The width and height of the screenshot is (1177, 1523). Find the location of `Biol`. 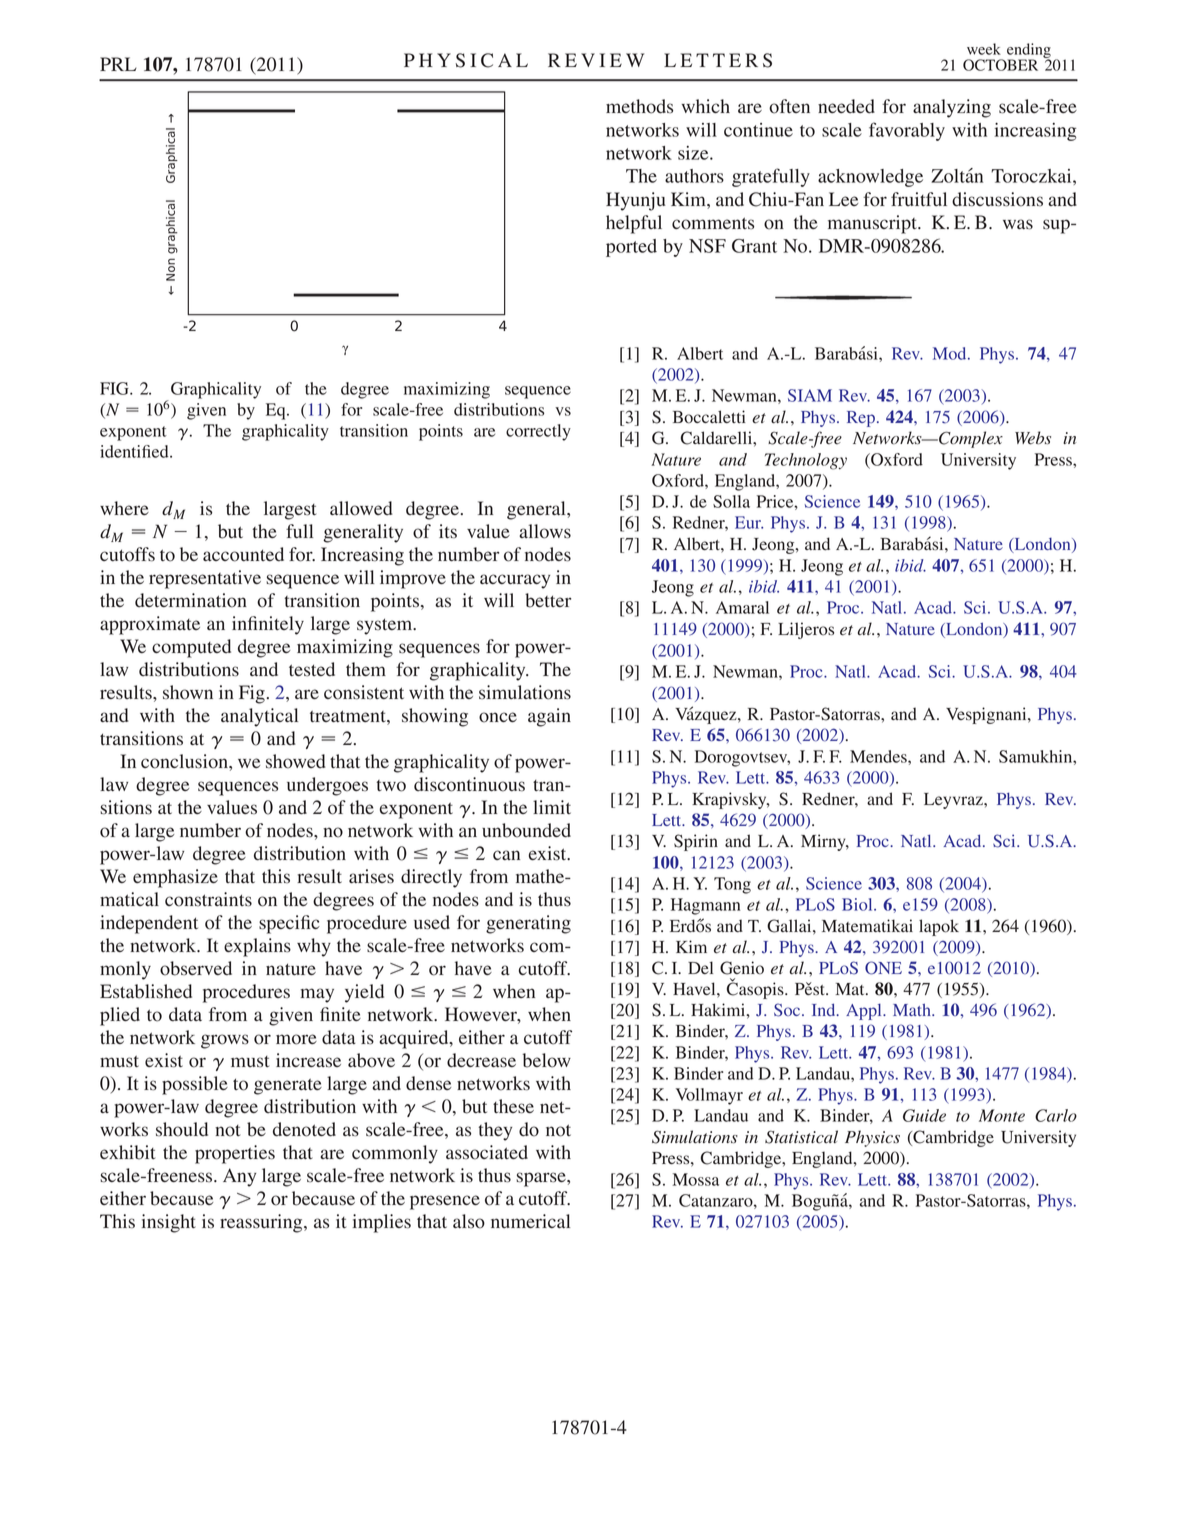

Biol is located at coordinates (858, 904).
